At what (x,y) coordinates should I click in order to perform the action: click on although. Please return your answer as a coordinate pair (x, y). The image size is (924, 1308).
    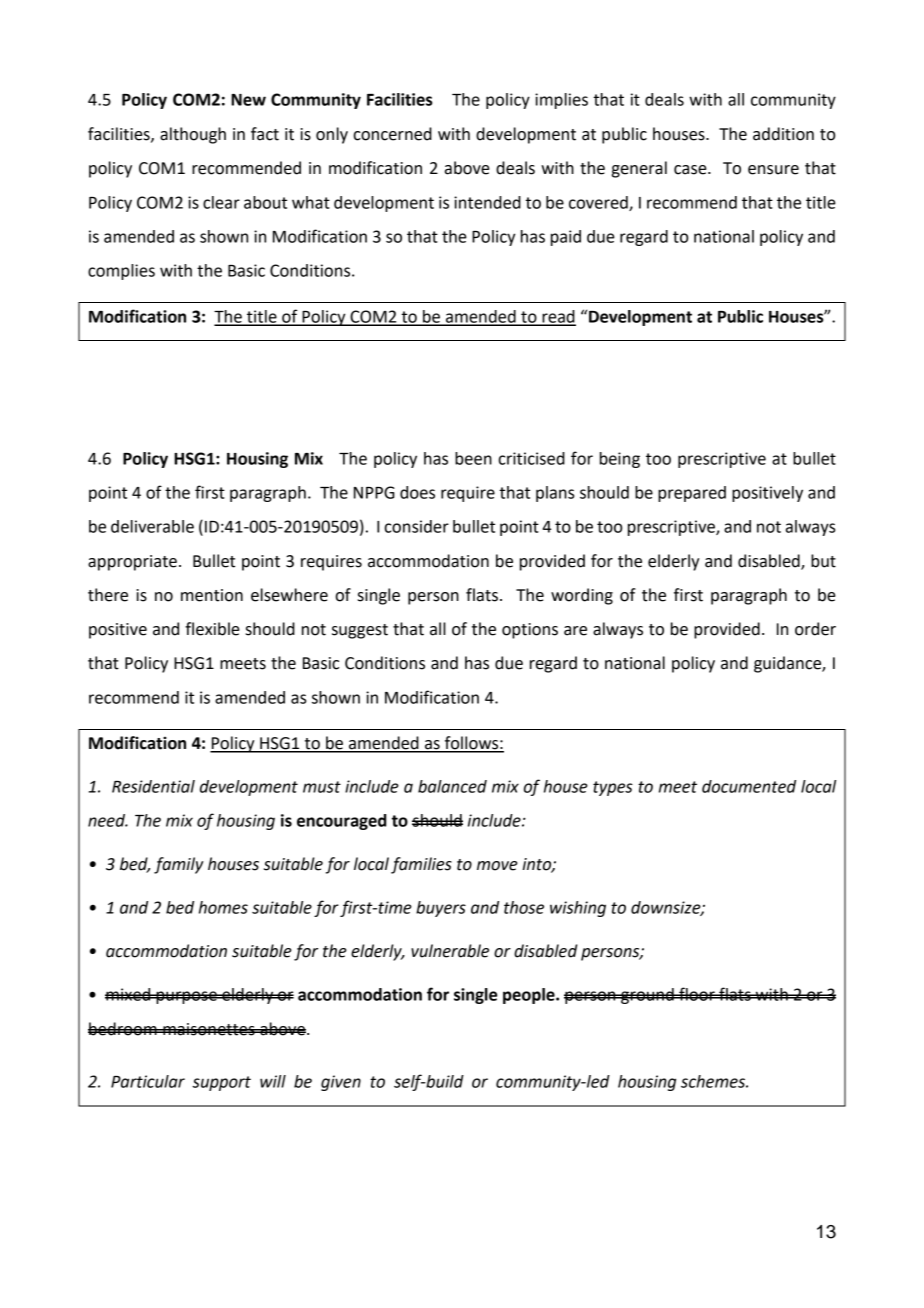
    Looking at the image, I should click on (193, 135).
